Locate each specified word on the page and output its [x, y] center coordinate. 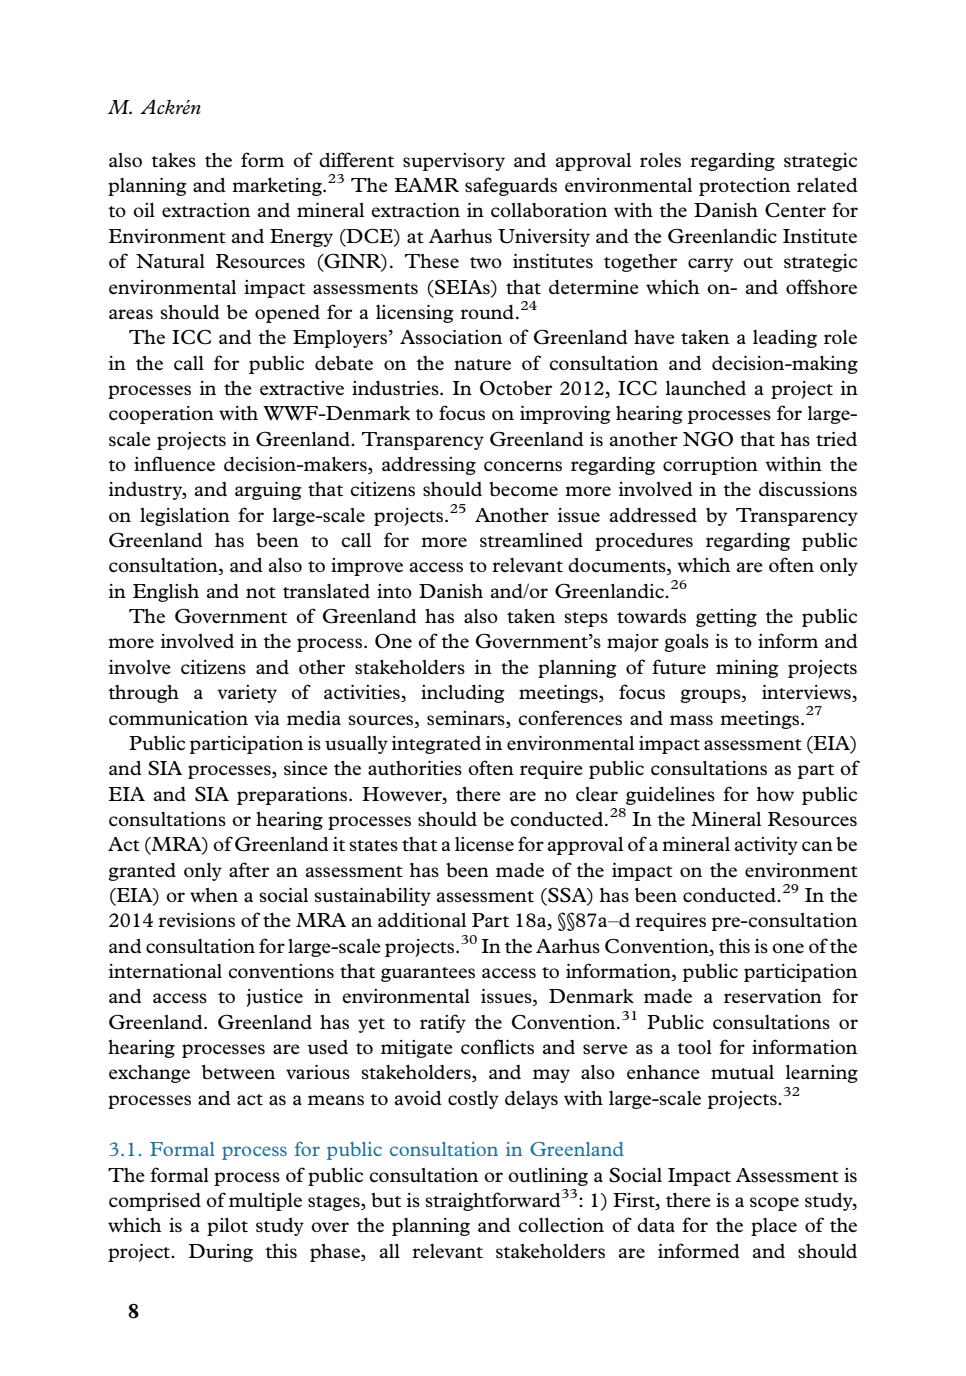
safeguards [511, 186]
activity [766, 846]
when [214, 895]
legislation [185, 517]
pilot [227, 1227]
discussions [808, 489]
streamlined [531, 540]
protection [744, 187]
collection [561, 1225]
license [484, 844]
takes [173, 160]
